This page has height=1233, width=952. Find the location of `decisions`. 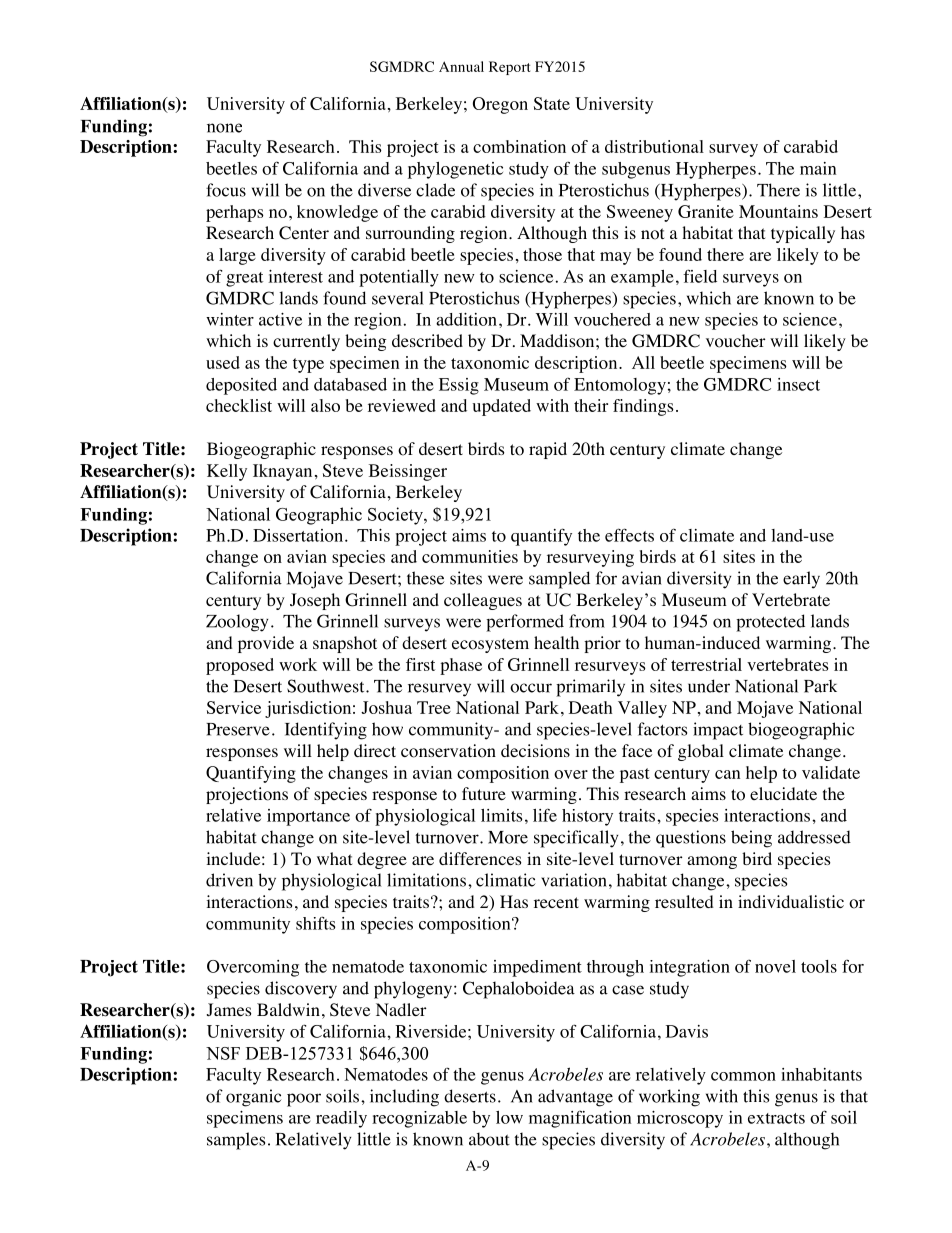

decisions is located at coordinates (535, 751).
